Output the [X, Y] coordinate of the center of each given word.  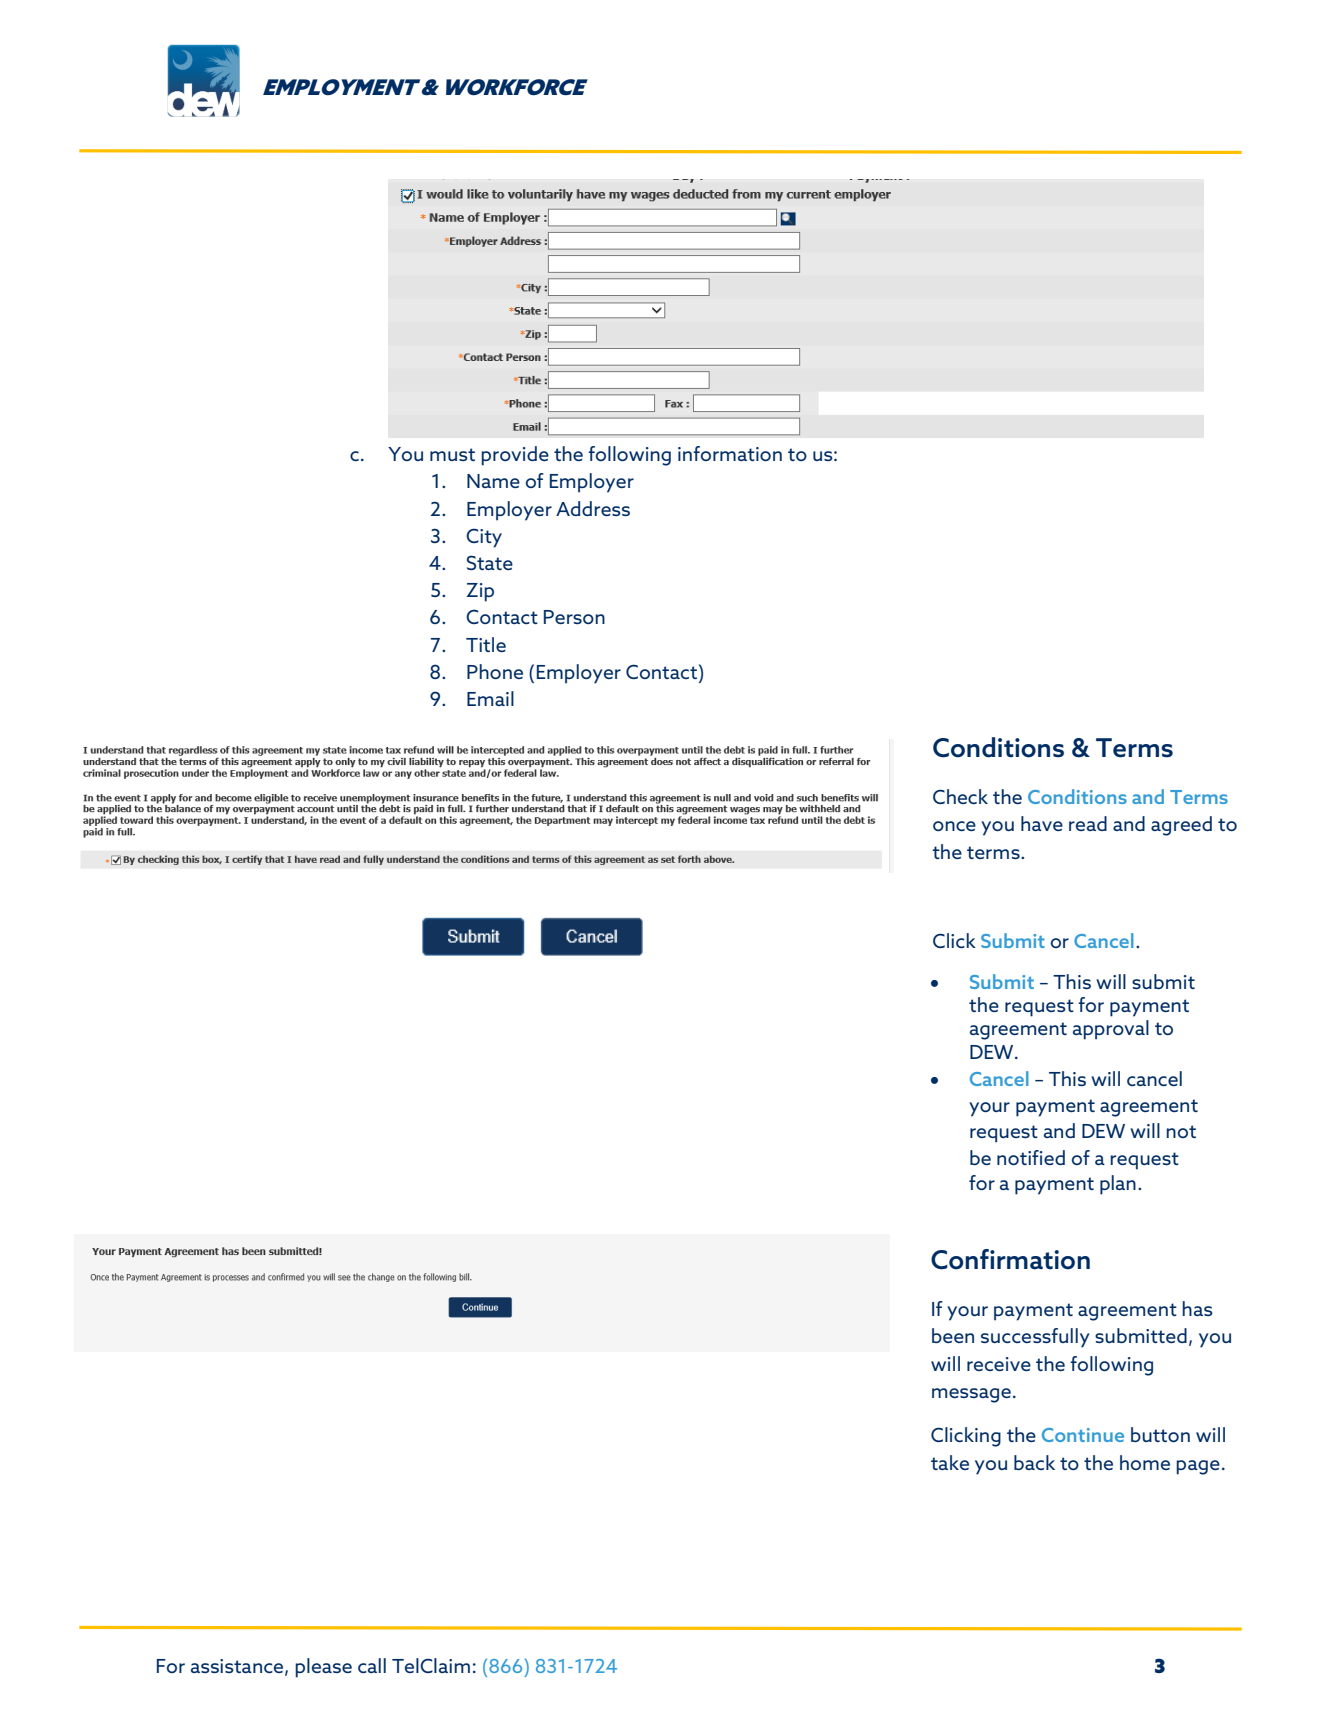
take [950, 1462]
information [730, 453]
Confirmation [1010, 1259]
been [953, 1335]
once [954, 826]
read [1088, 823]
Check [960, 796]
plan [1118, 1185]
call [372, 1665]
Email [490, 698]
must [452, 454]
